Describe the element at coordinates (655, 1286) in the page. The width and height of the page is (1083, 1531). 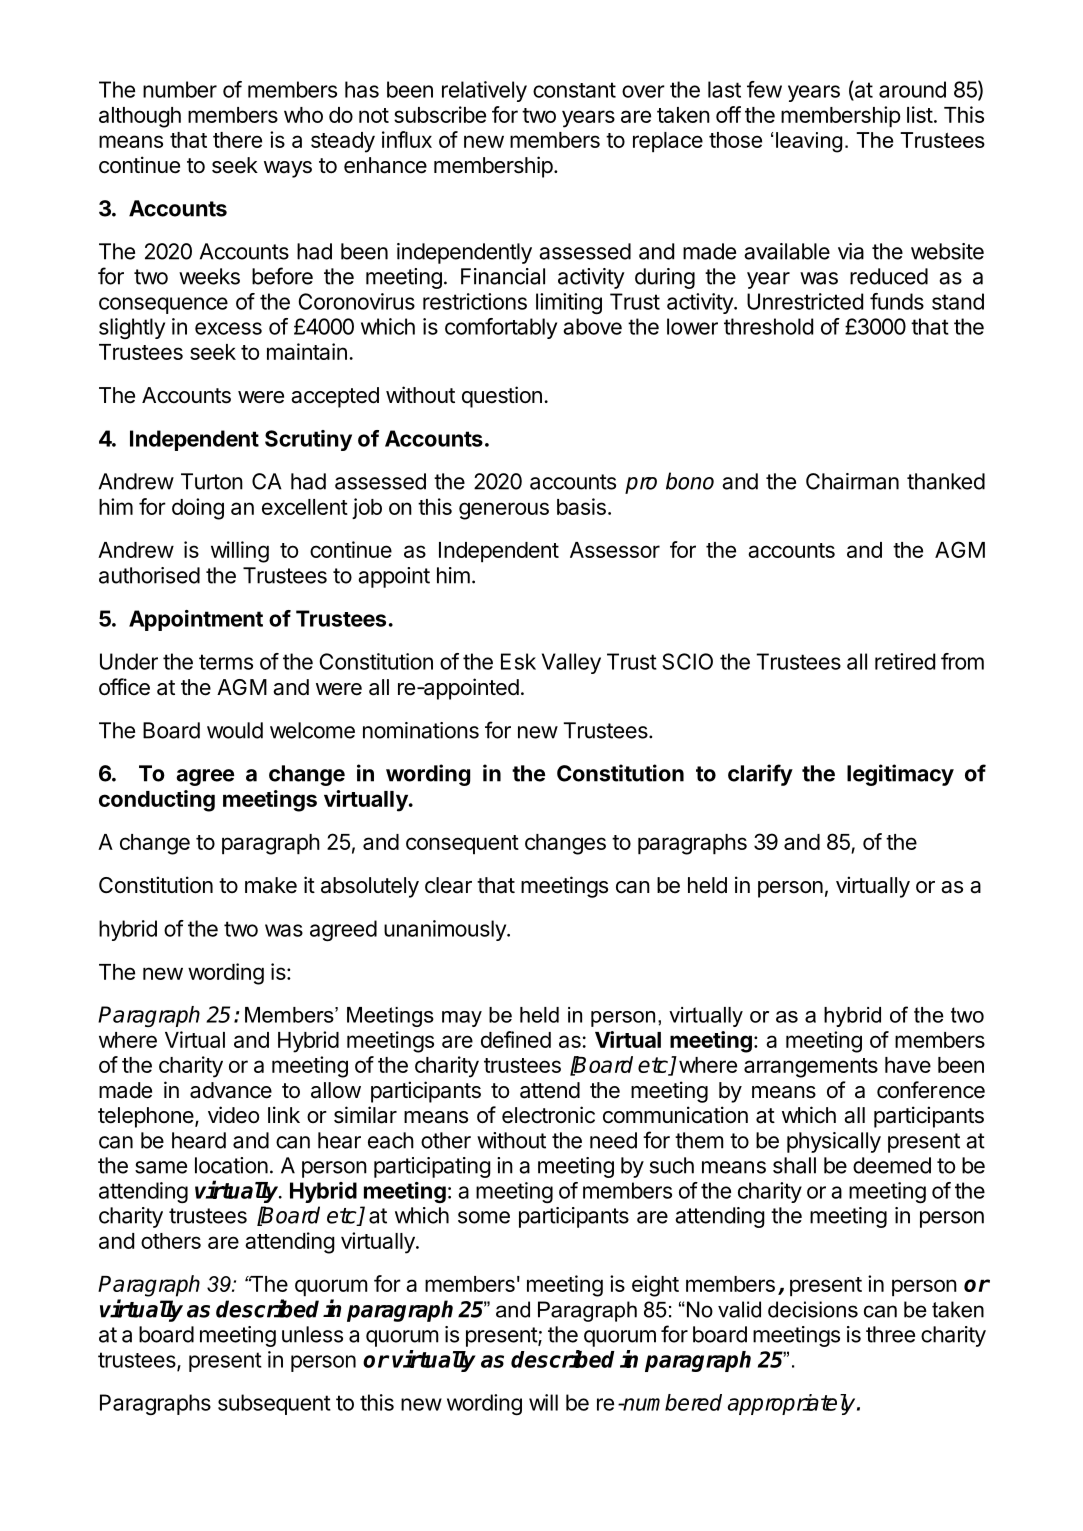
I see `eight` at that location.
